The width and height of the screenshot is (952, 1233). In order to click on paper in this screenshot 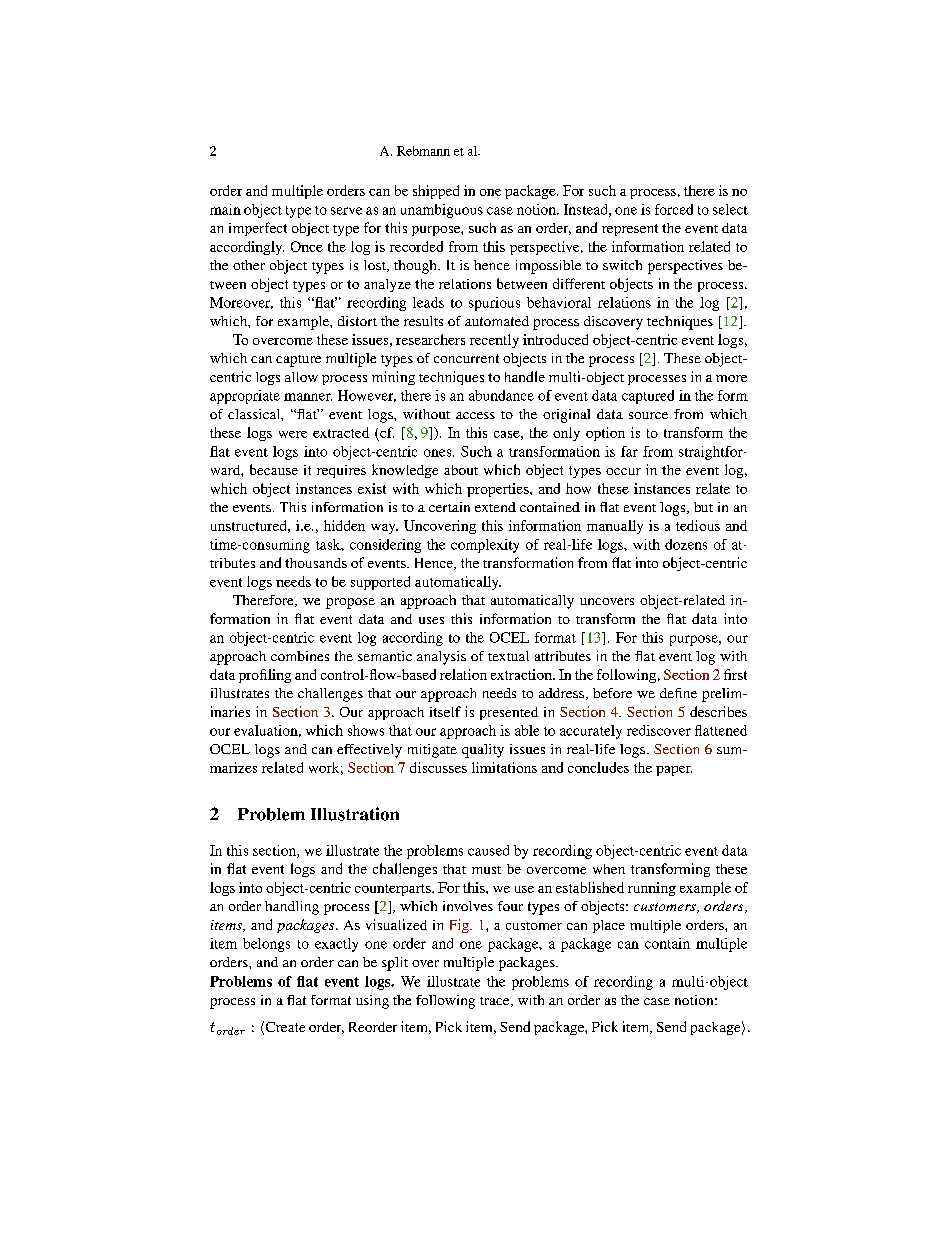, I will do `click(674, 771)`.
